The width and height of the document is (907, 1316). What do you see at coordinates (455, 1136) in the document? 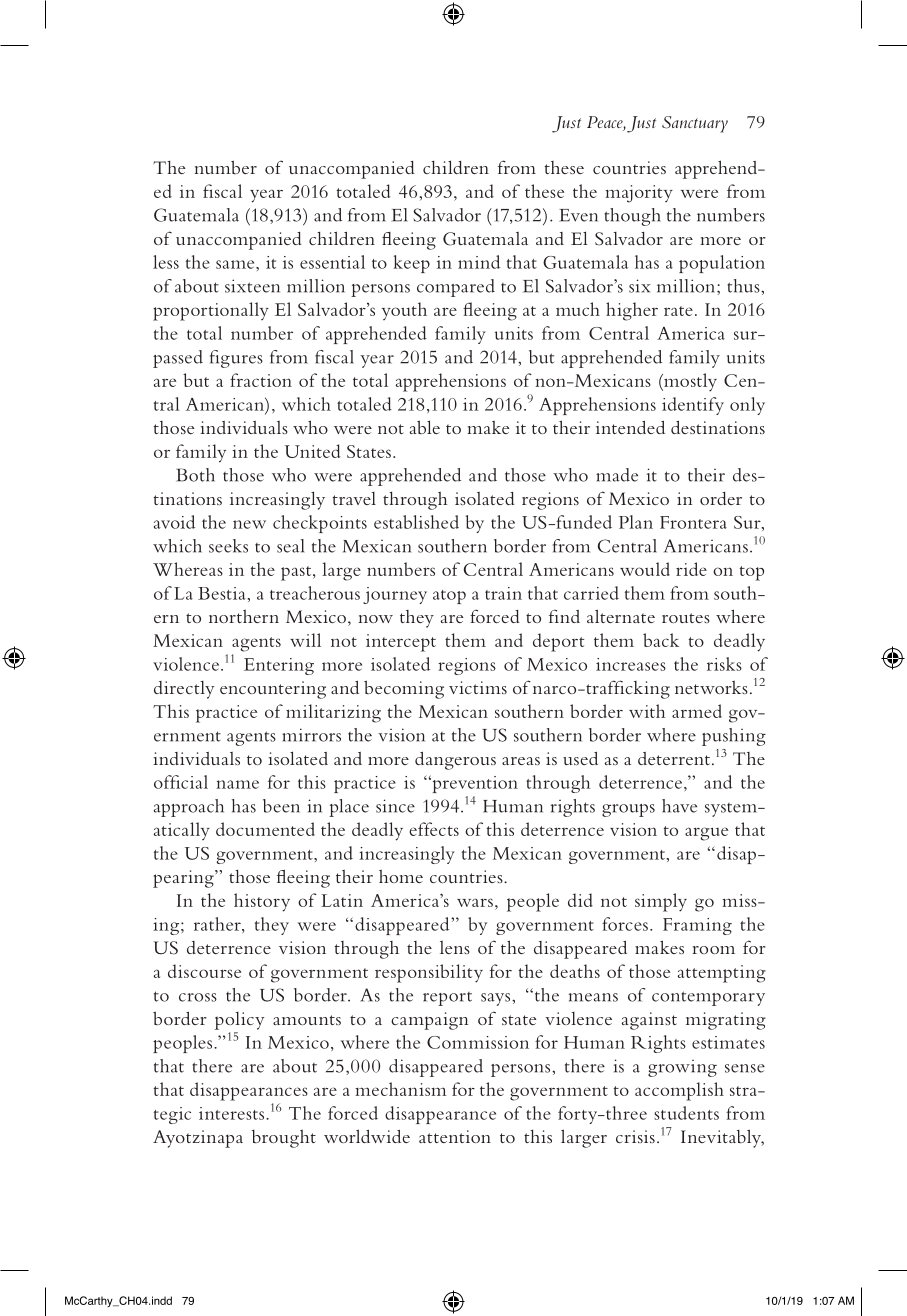
I see `attention` at bounding box center [455, 1136].
